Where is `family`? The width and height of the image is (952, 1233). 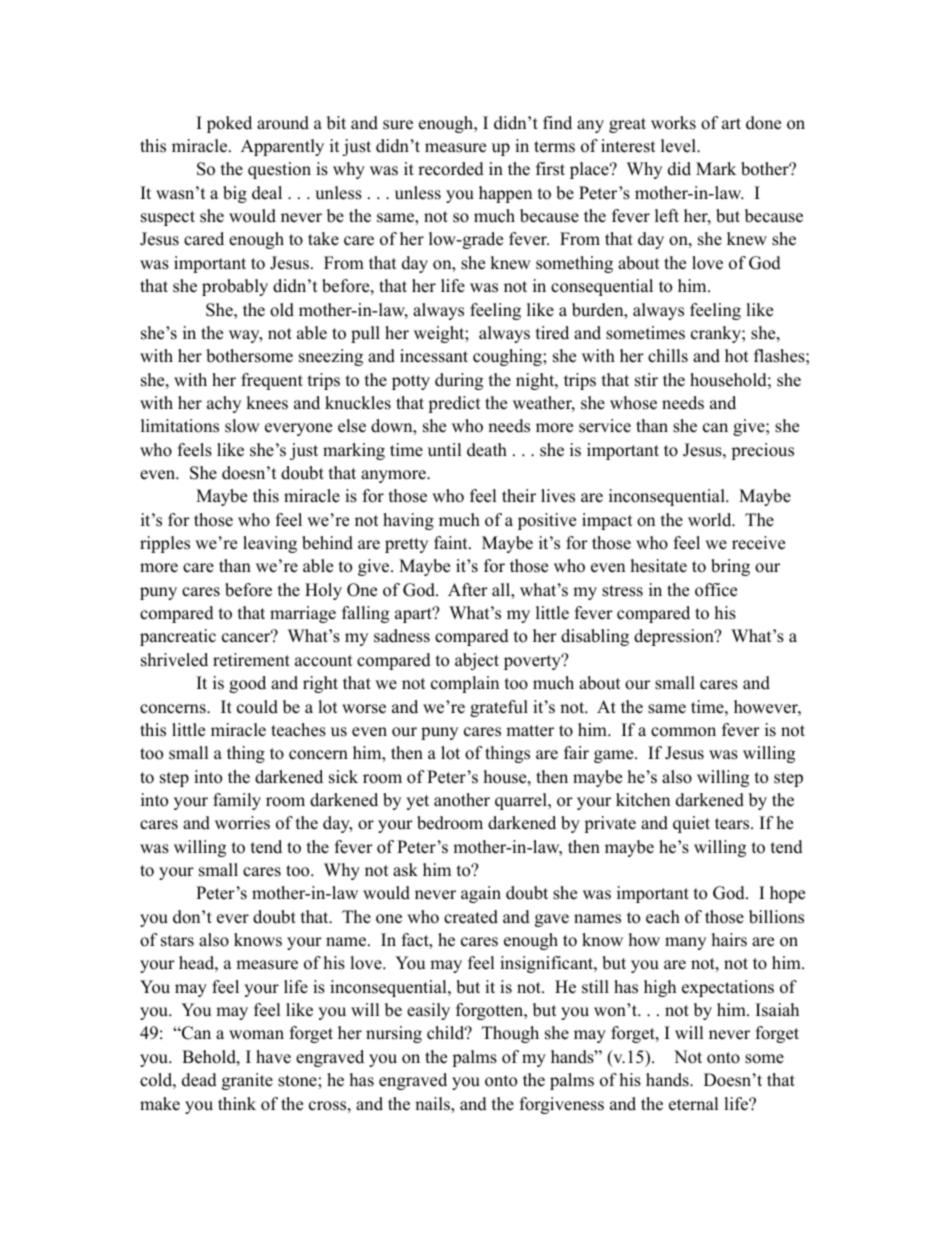 family is located at coordinates (237, 801).
